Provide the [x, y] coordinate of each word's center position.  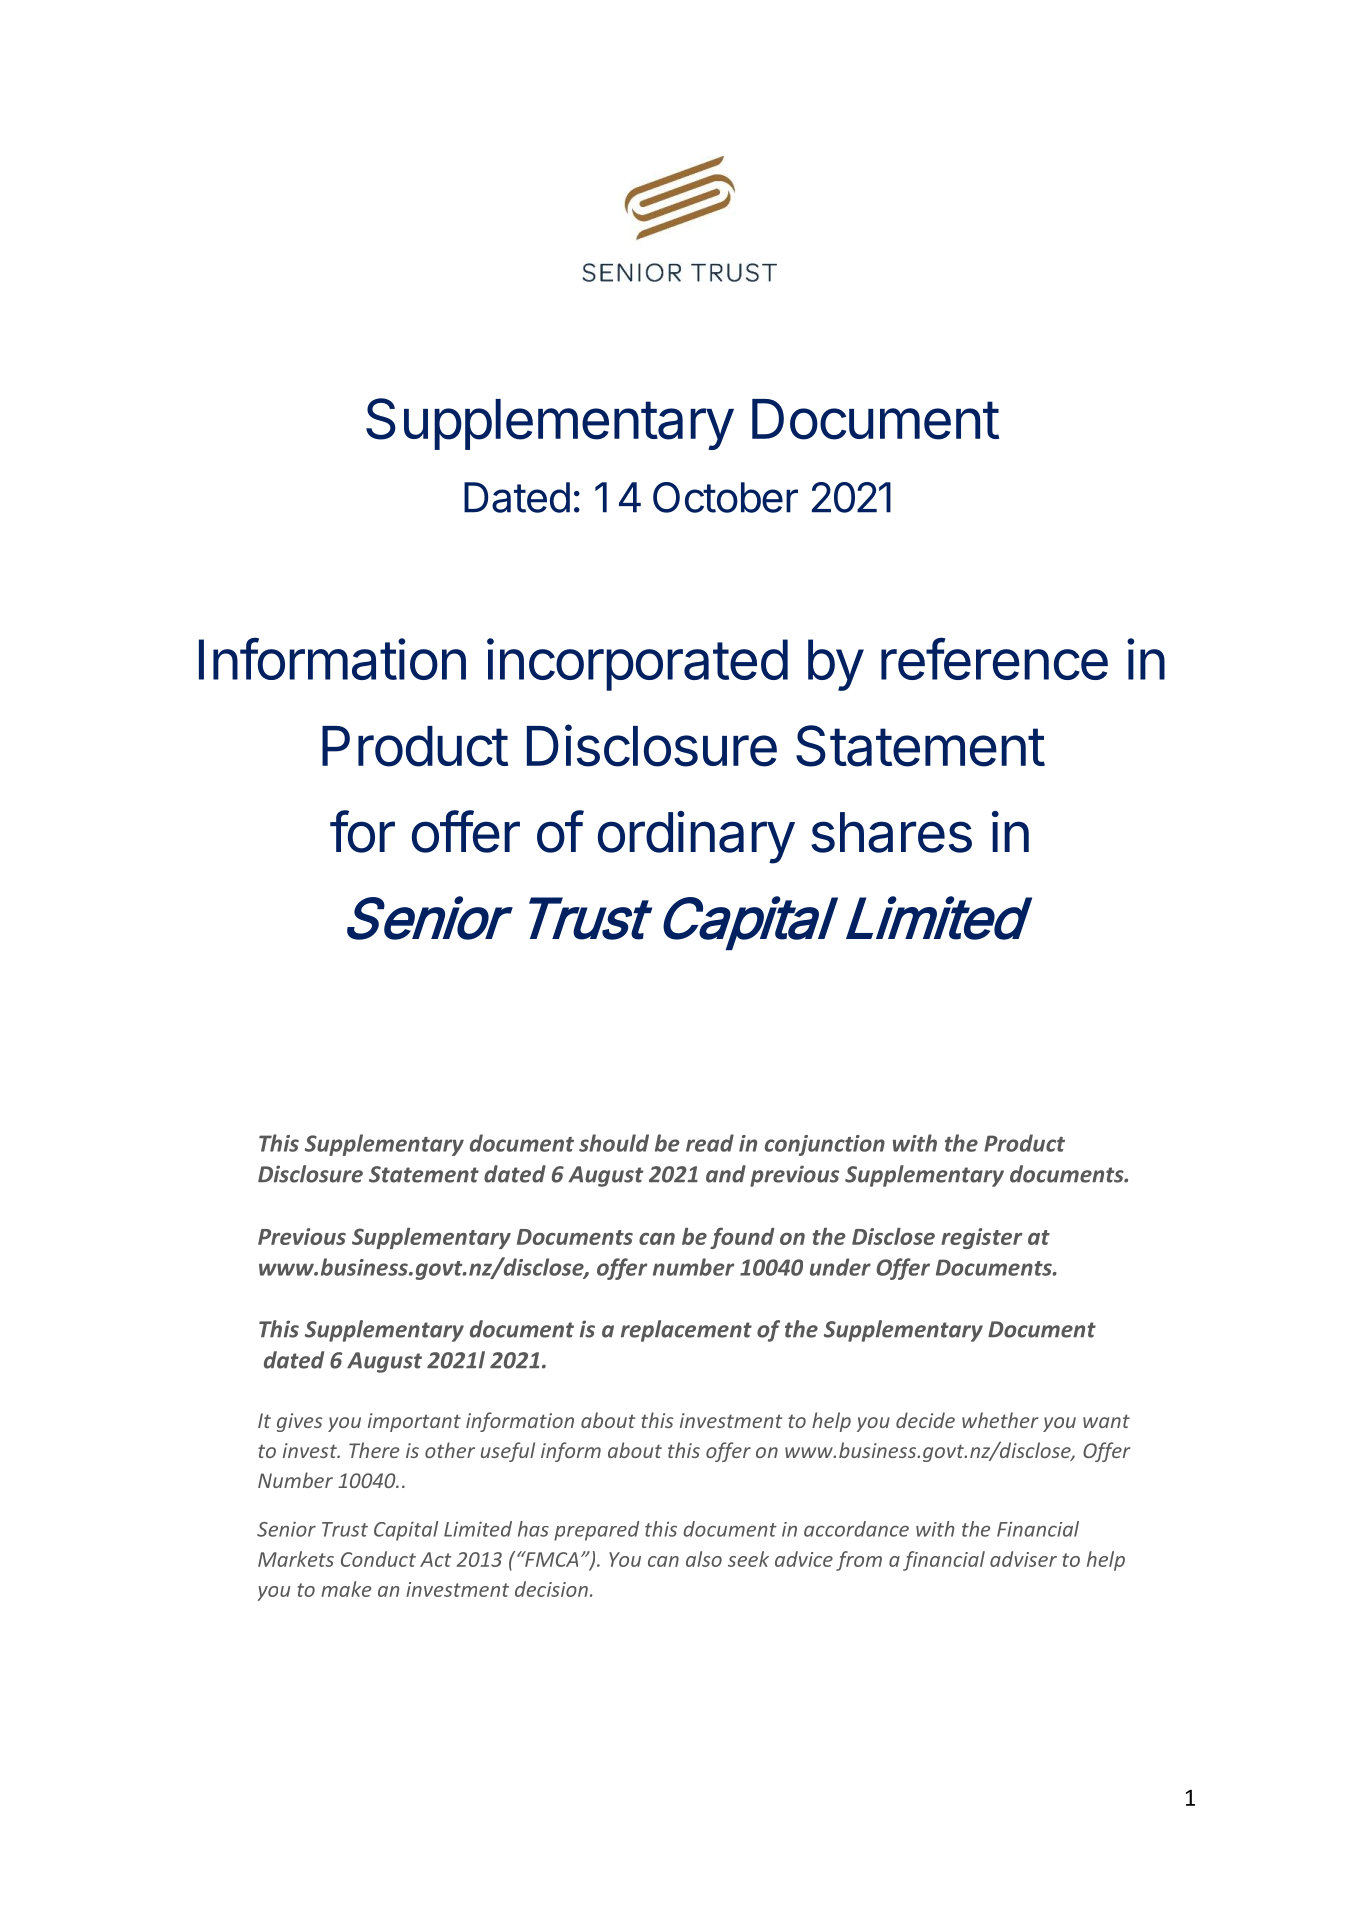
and [726, 1174]
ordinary [696, 837]
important [414, 1422]
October [725, 497]
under [840, 1267]
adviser [1023, 1559]
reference [994, 658]
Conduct [378, 1559]
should [614, 1143]
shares [891, 832]
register [981, 1238]
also [704, 1559]
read [710, 1143]
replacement [686, 1331]
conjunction [825, 1145]
